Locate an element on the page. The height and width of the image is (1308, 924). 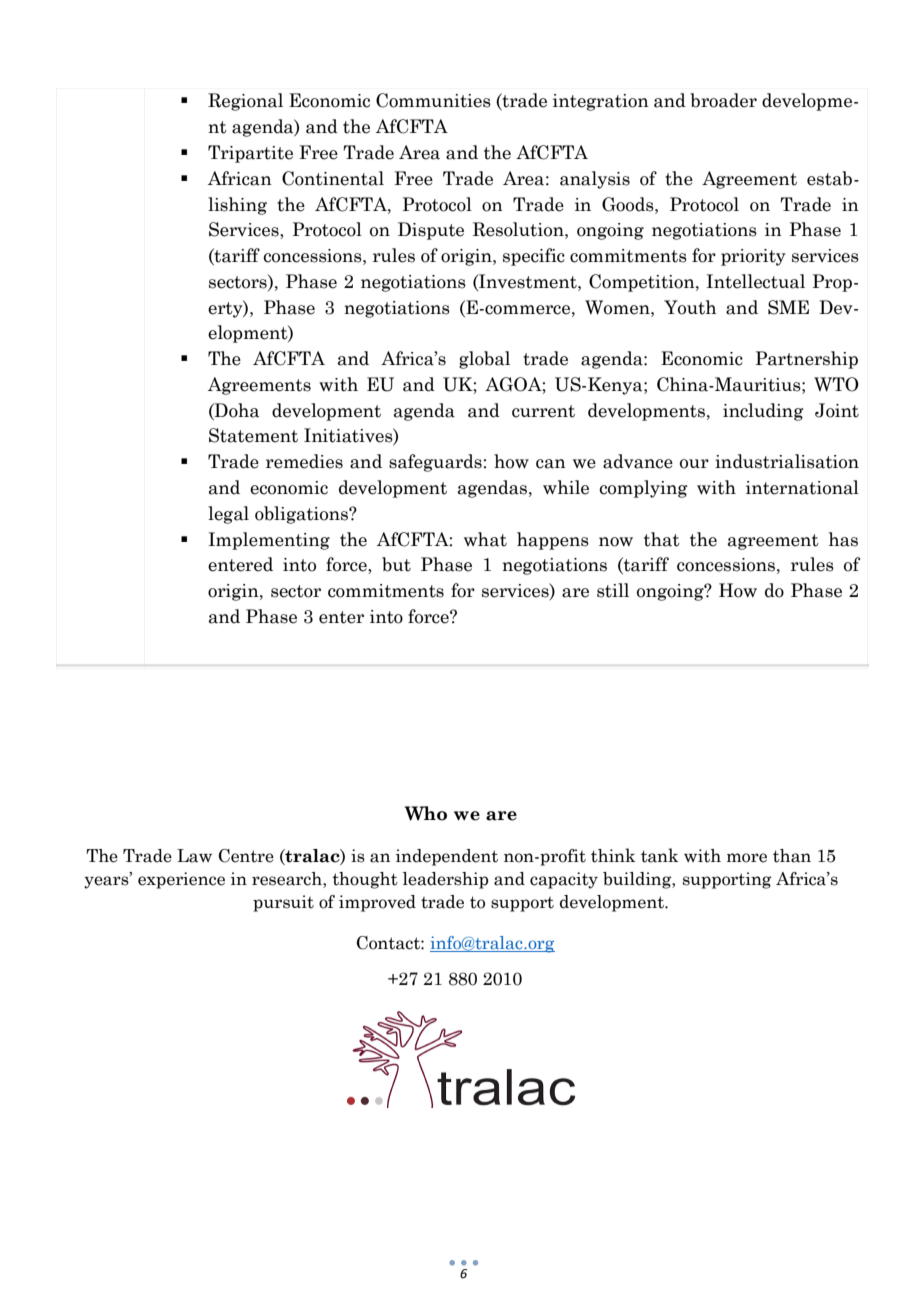
still is located at coordinates (613, 590).
